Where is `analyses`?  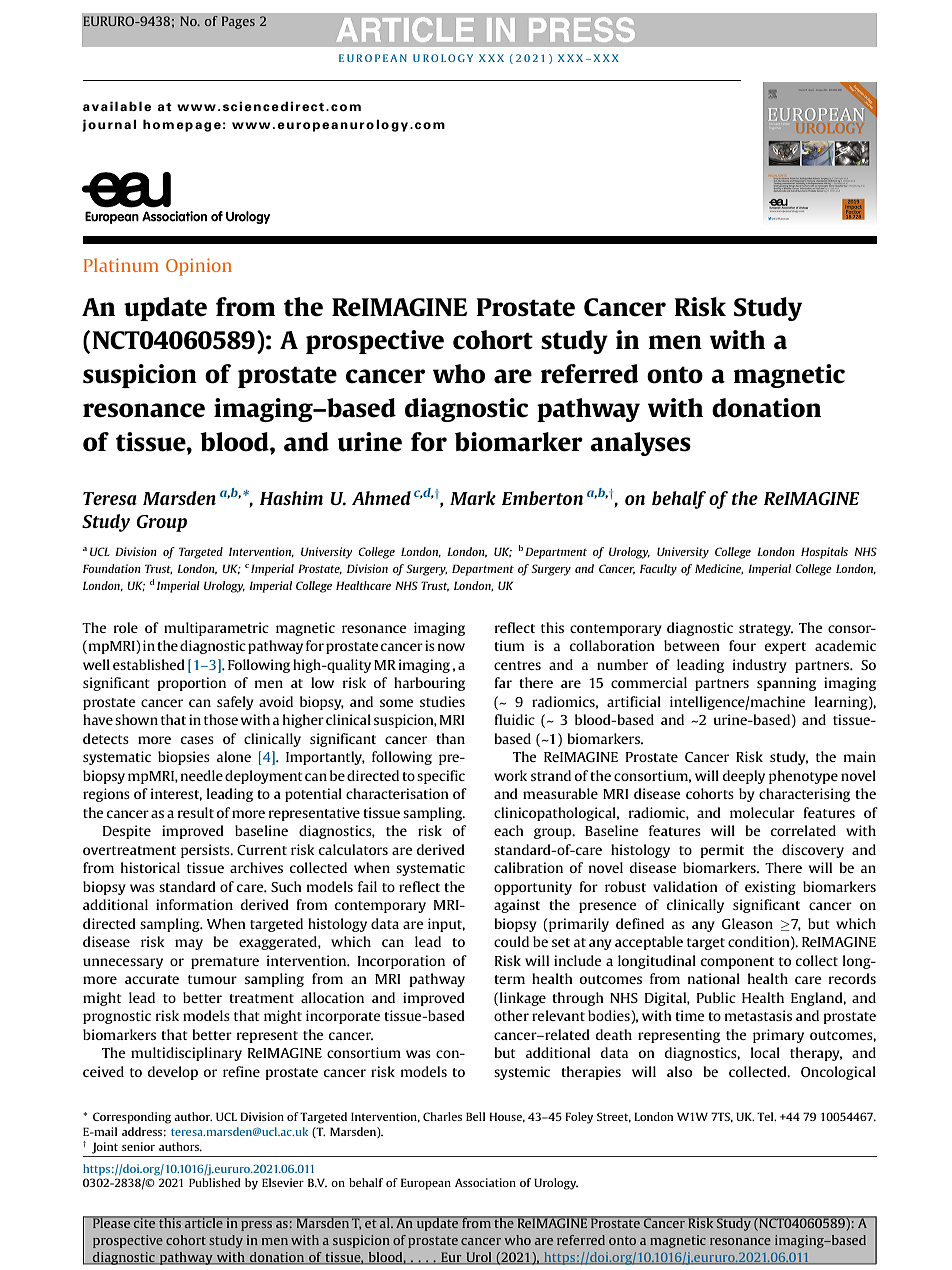 analyses is located at coordinates (640, 444).
